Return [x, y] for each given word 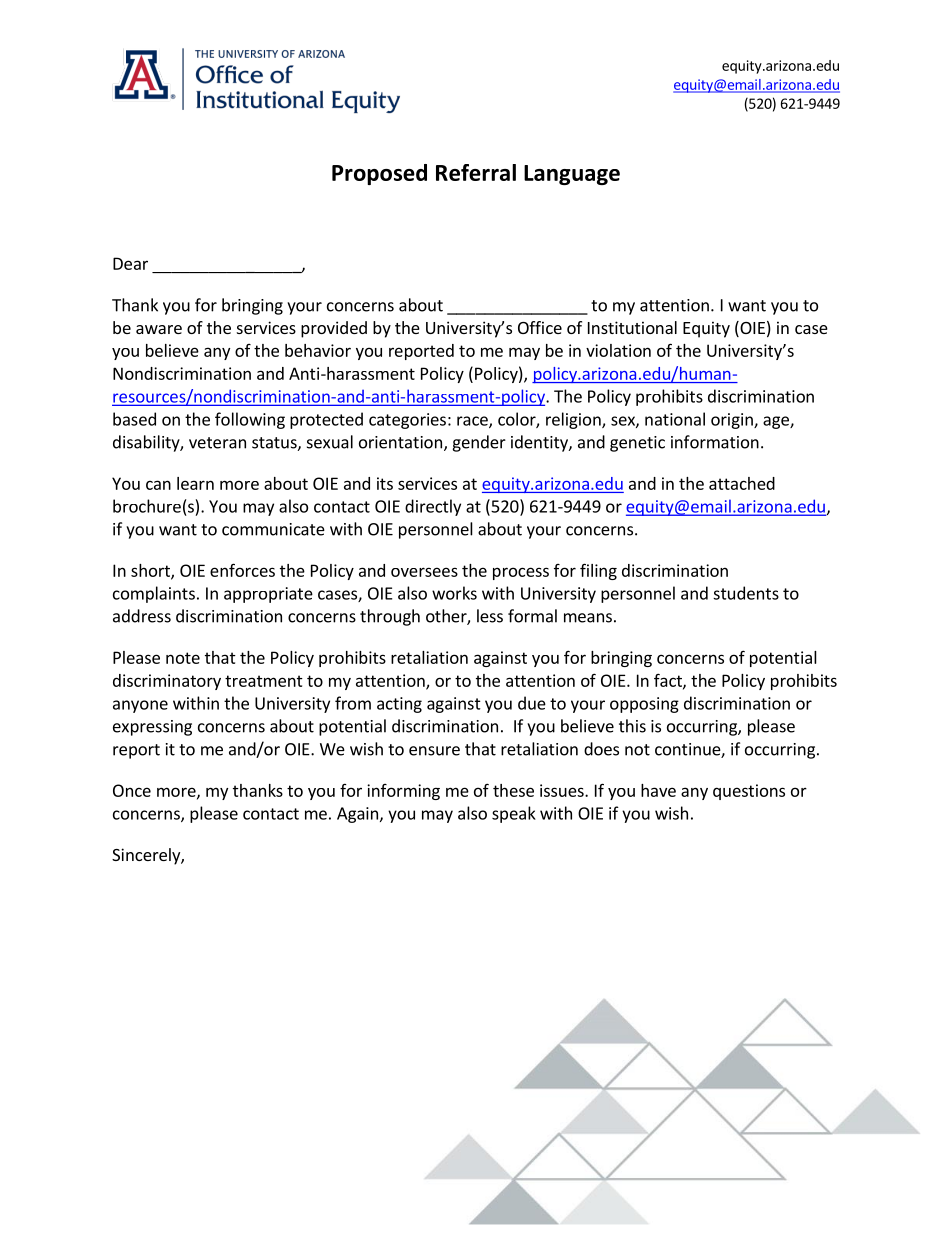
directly [433, 507]
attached [742, 483]
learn [195, 483]
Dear [130, 263]
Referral [476, 172]
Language [572, 175]
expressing [152, 728]
